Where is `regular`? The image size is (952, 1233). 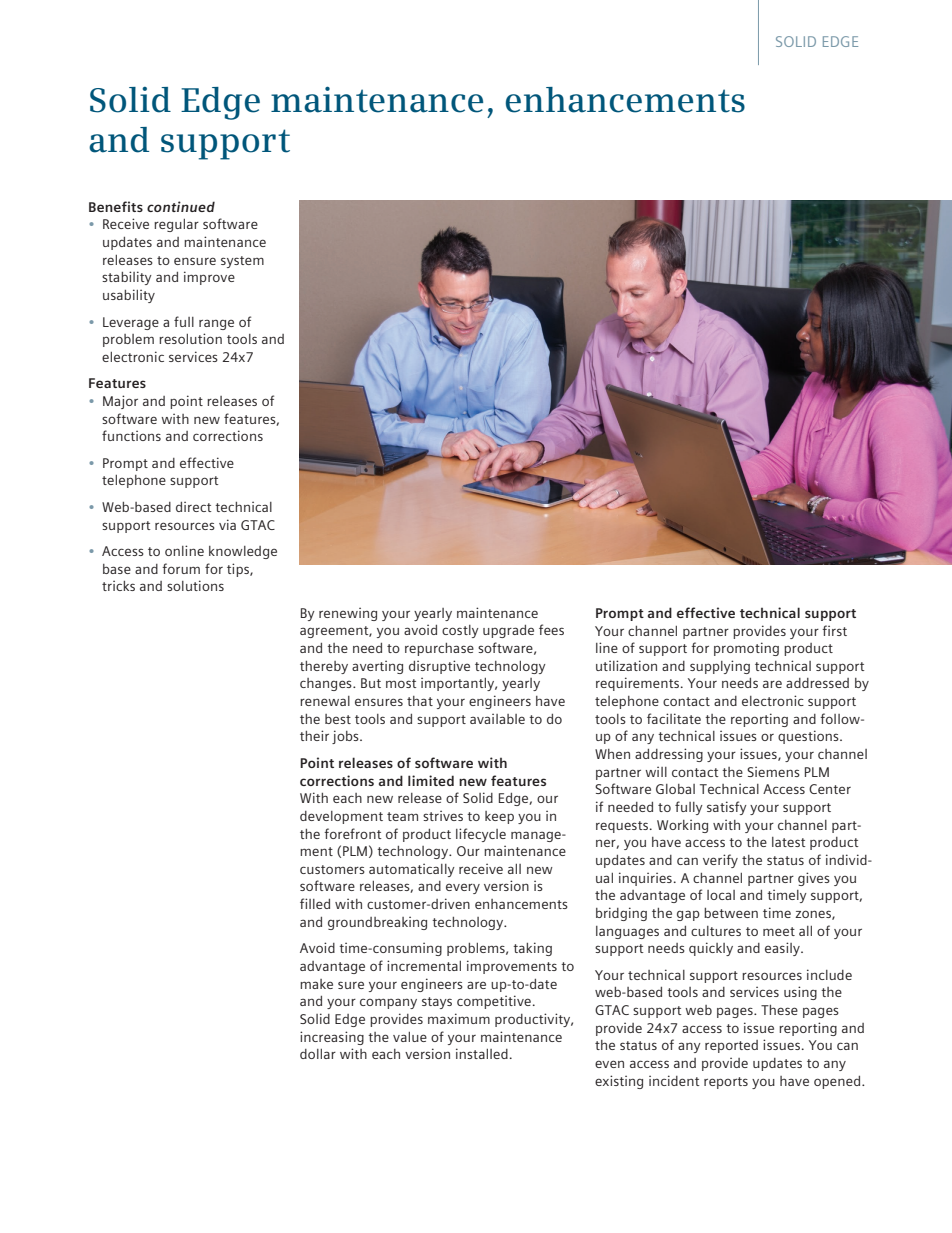
regular is located at coordinates (176, 225).
